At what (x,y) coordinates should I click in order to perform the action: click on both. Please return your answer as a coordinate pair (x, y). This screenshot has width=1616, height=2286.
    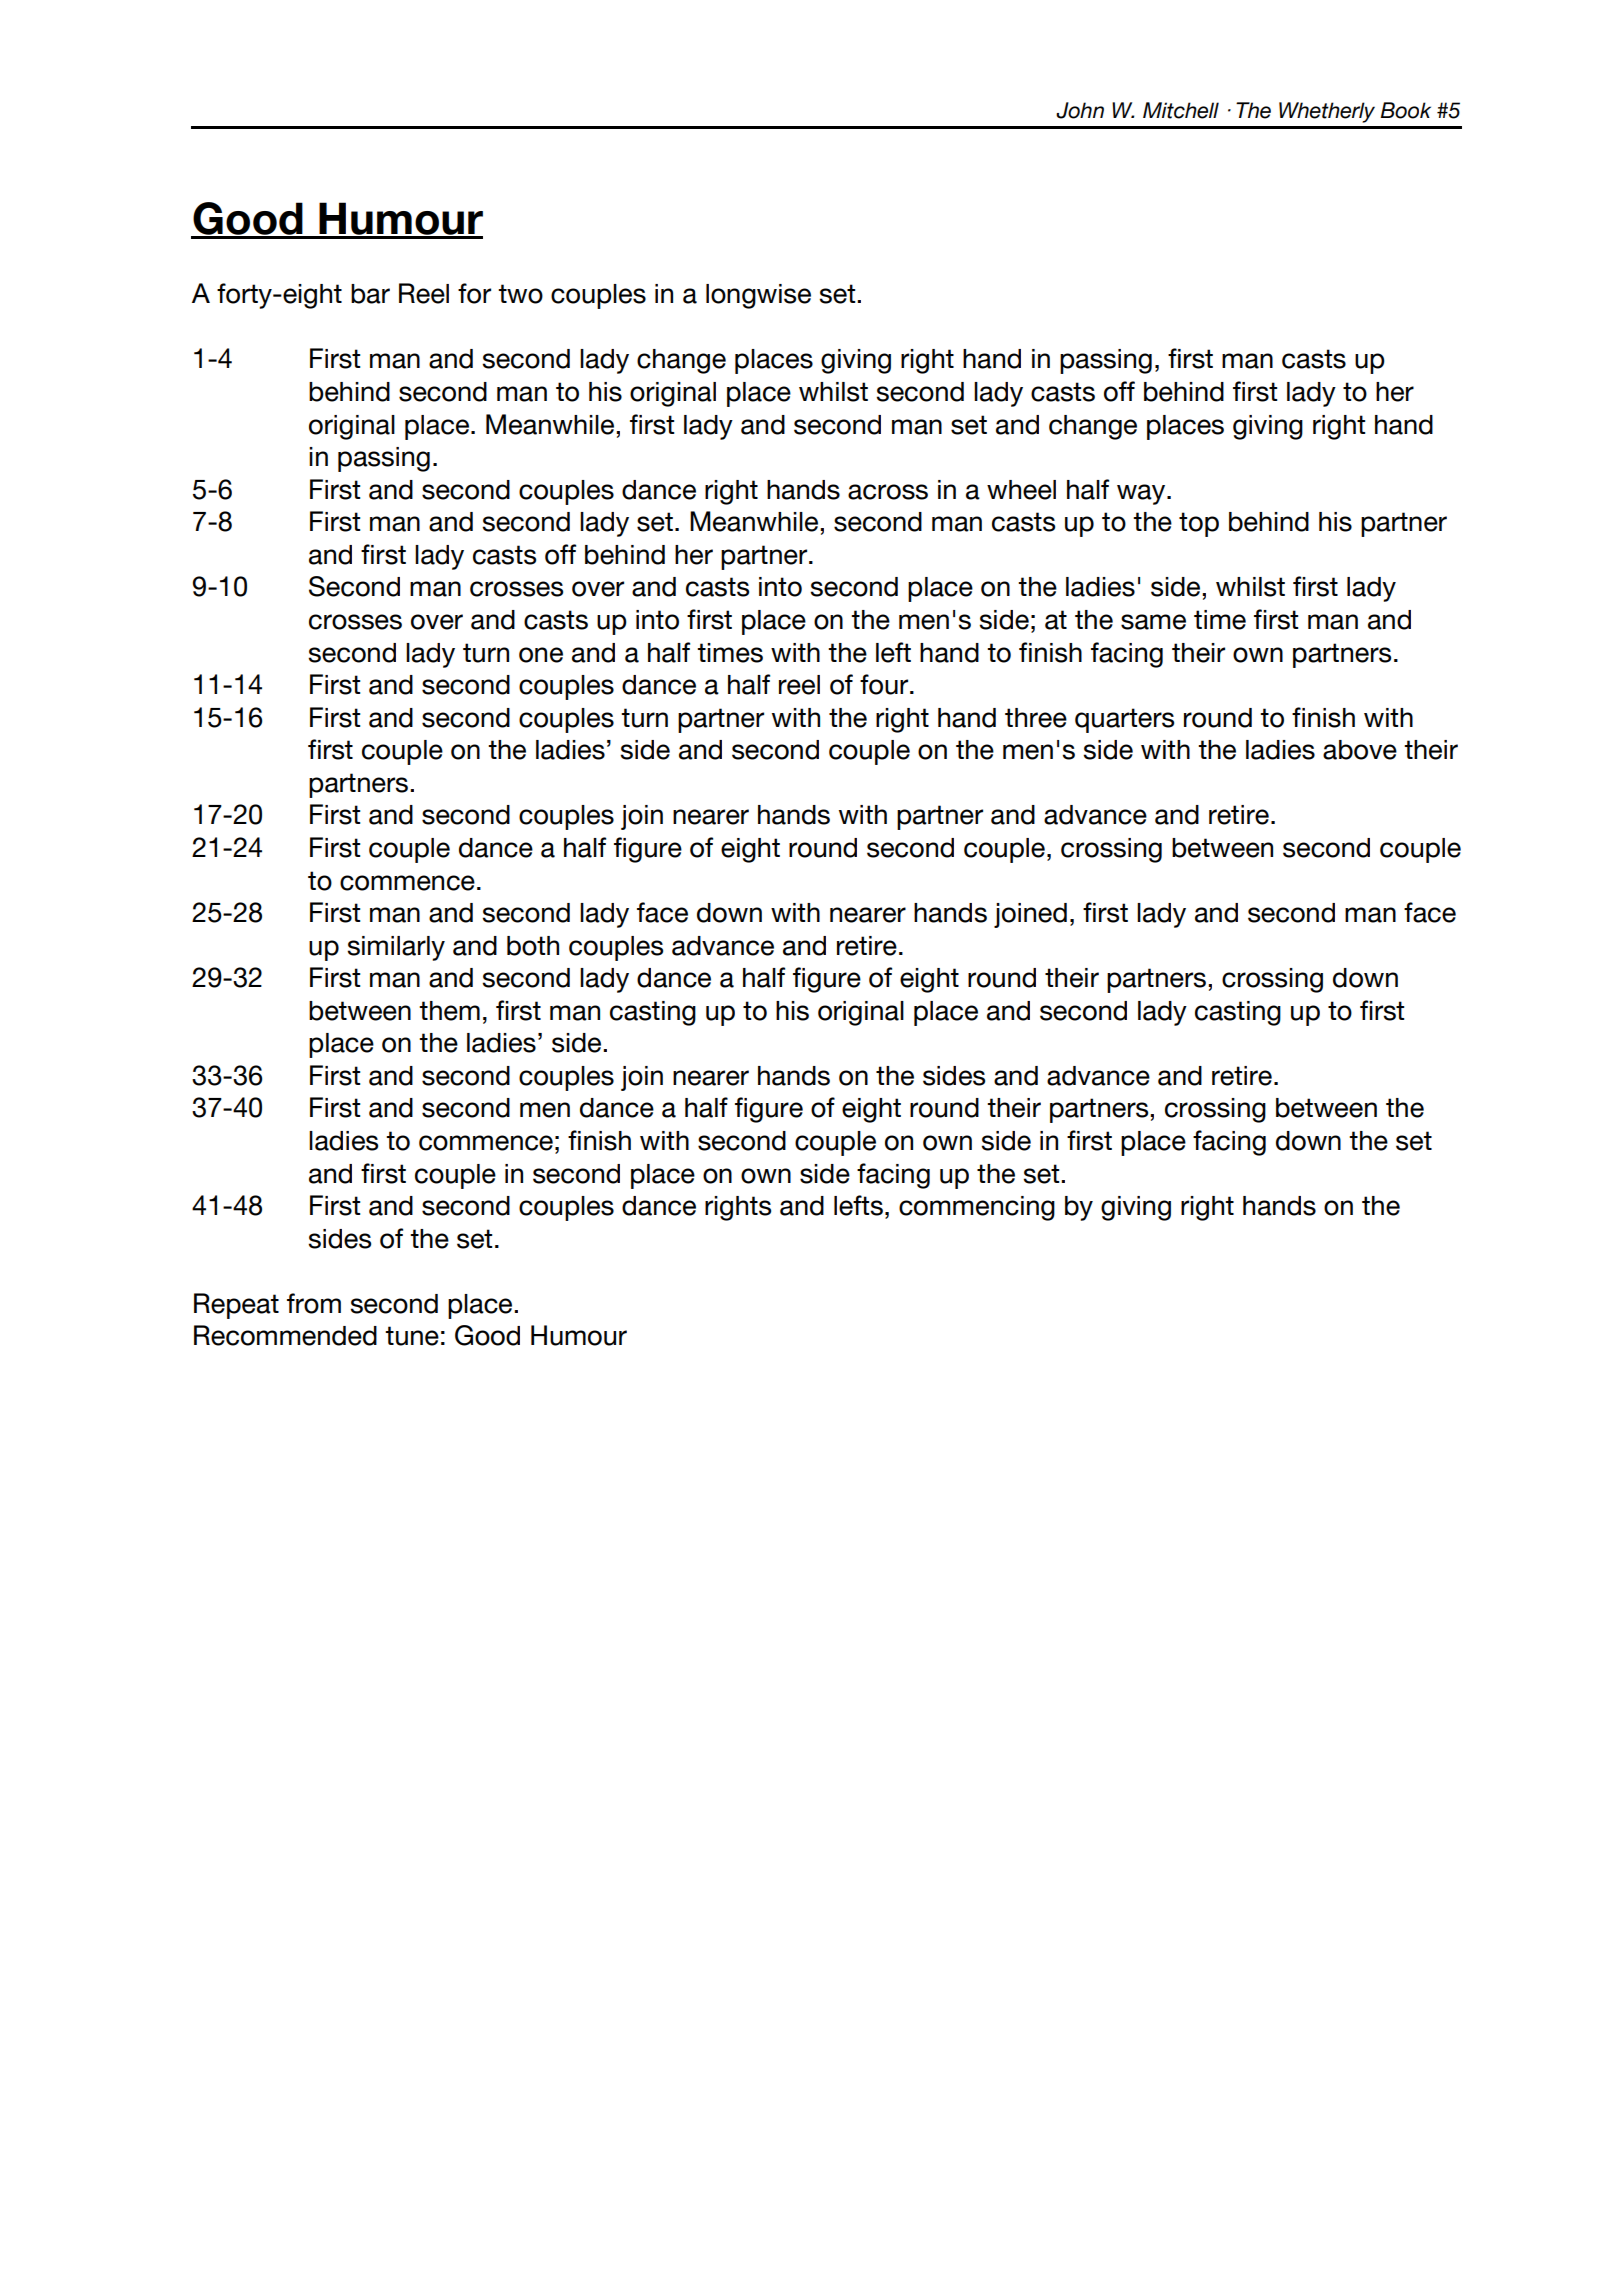
    Looking at the image, I should click on (533, 946).
